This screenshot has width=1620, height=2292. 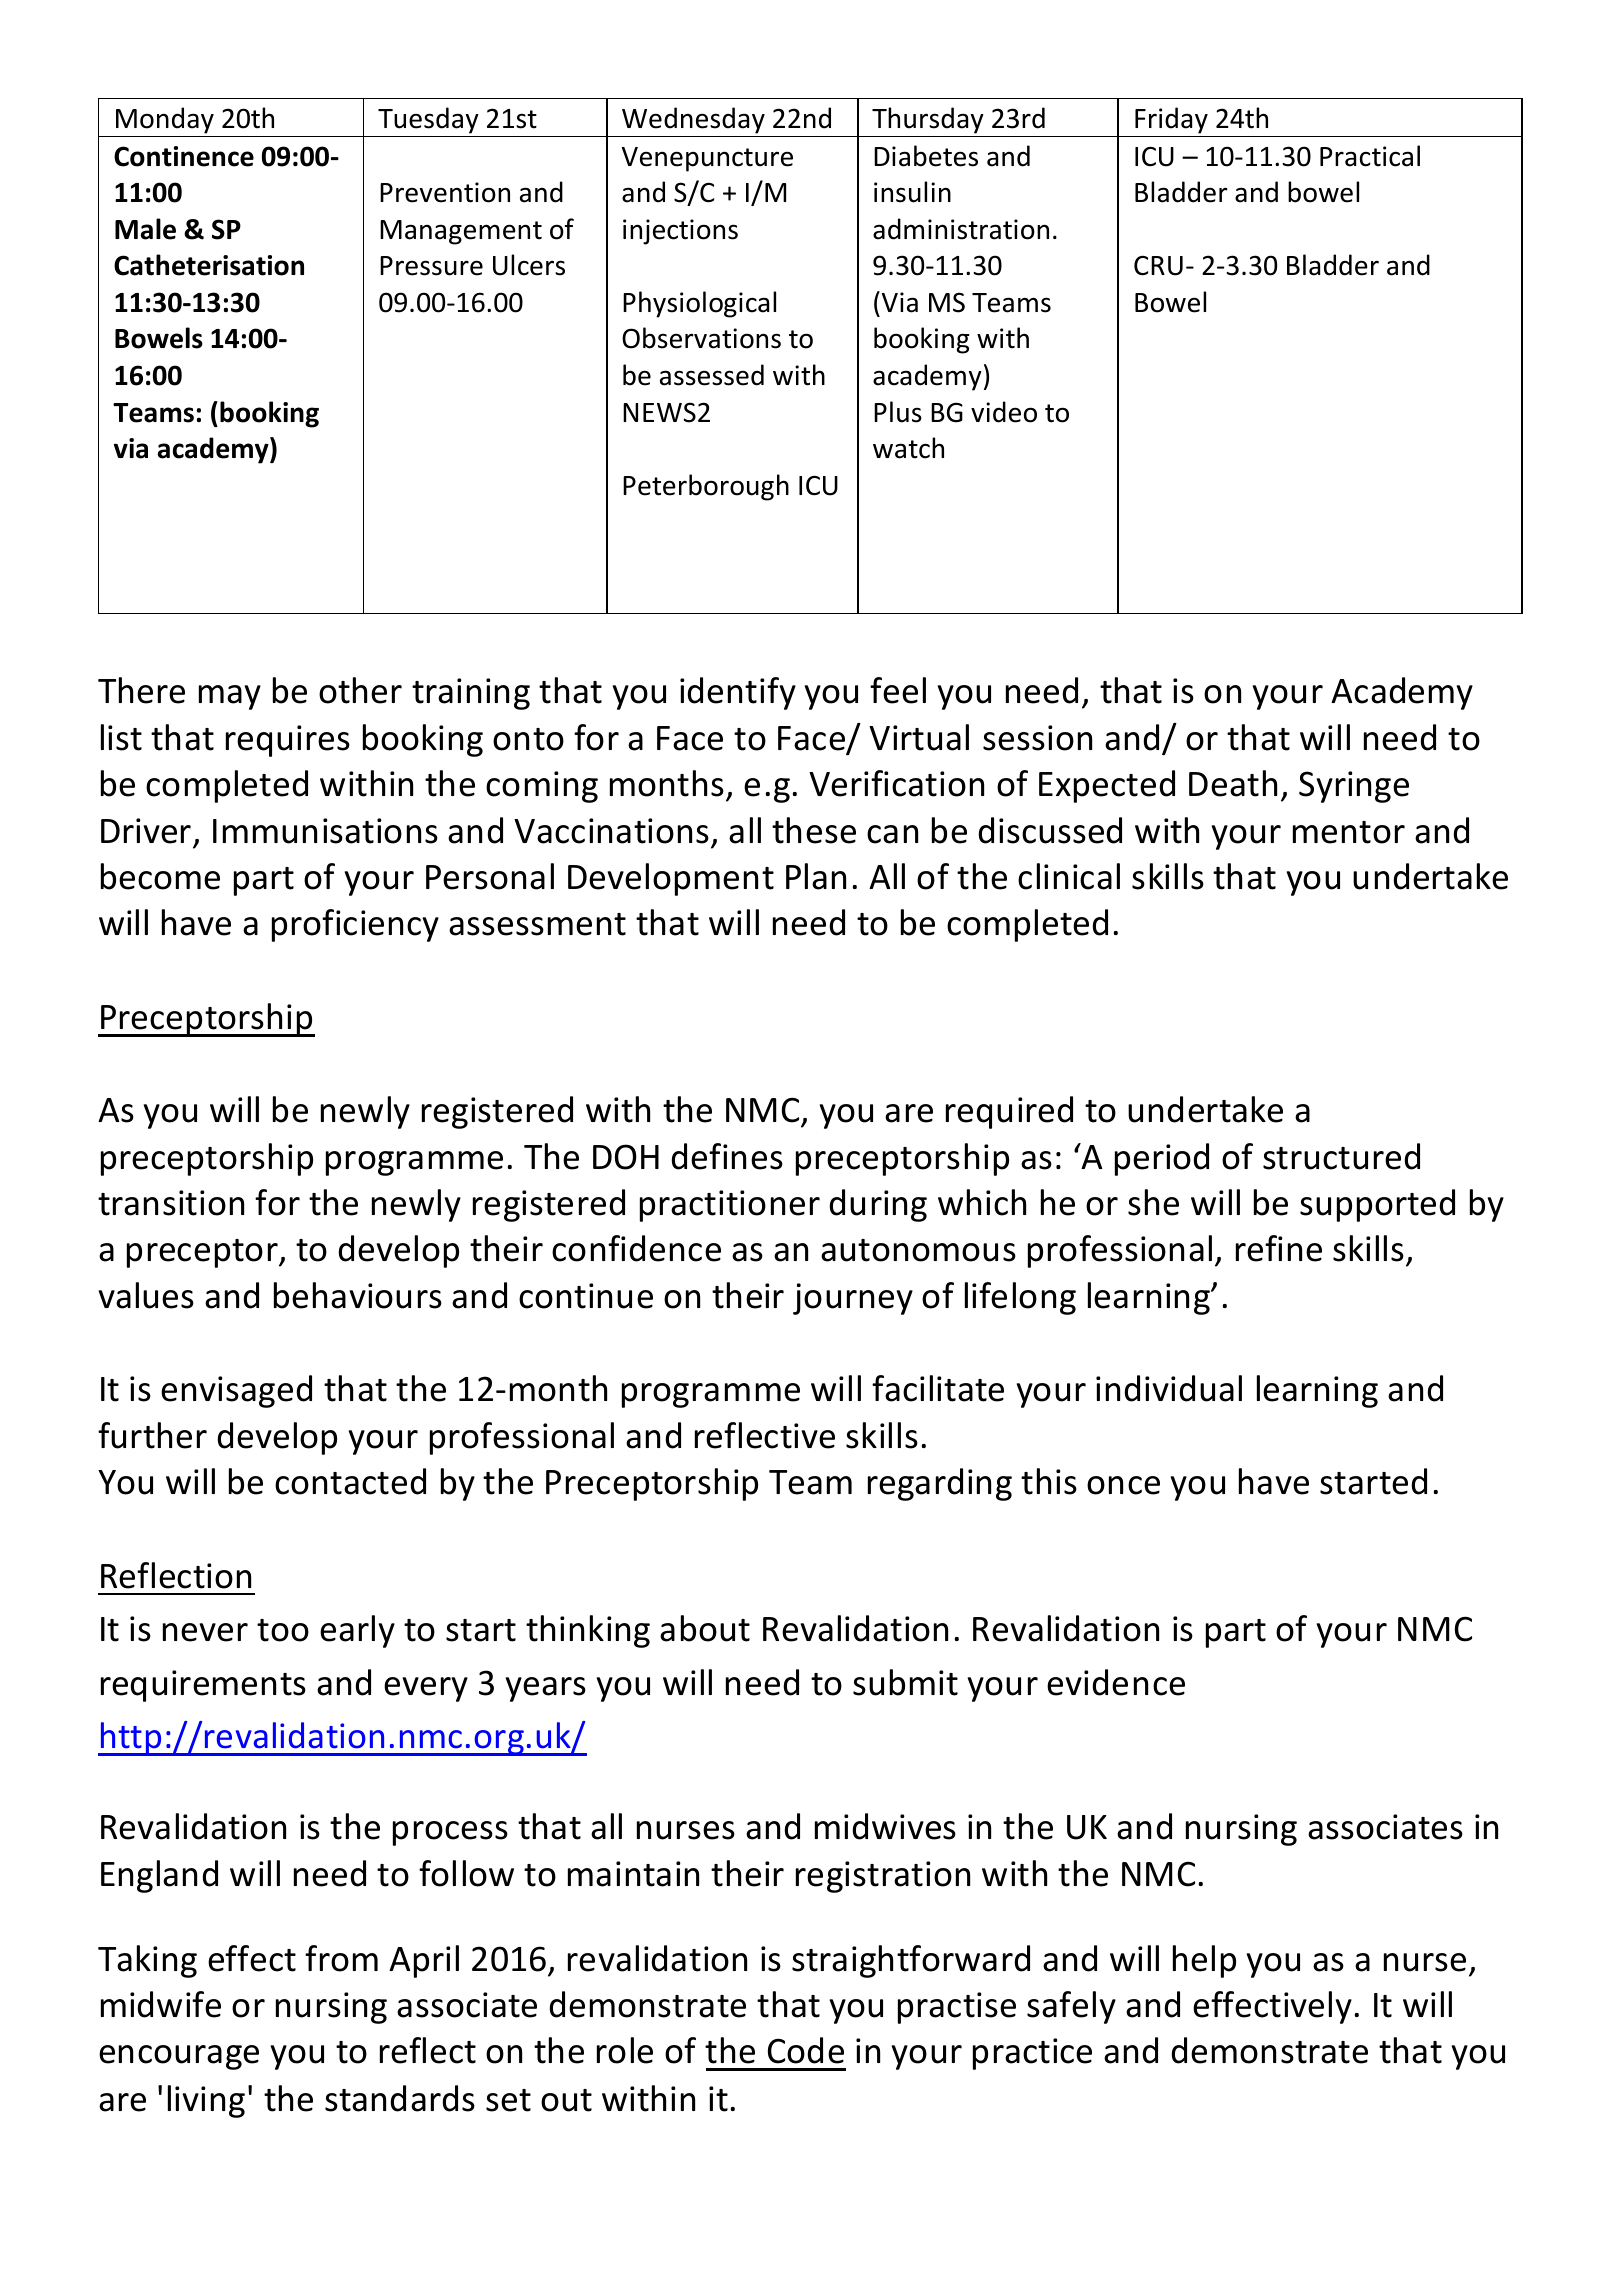 What do you see at coordinates (727, 1156) in the screenshot?
I see `defines` at bounding box center [727, 1156].
